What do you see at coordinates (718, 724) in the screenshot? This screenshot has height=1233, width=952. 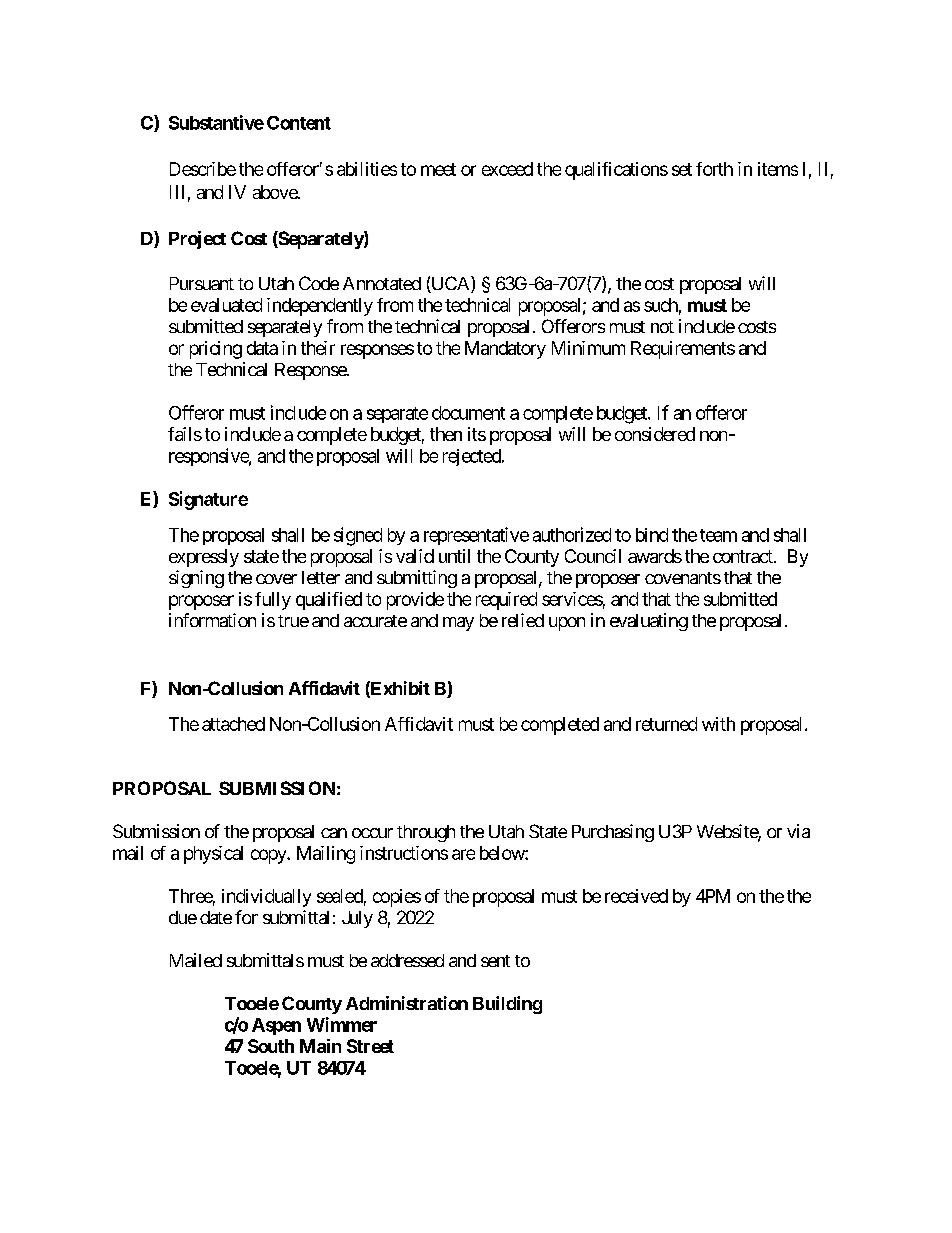 I see `with` at bounding box center [718, 724].
